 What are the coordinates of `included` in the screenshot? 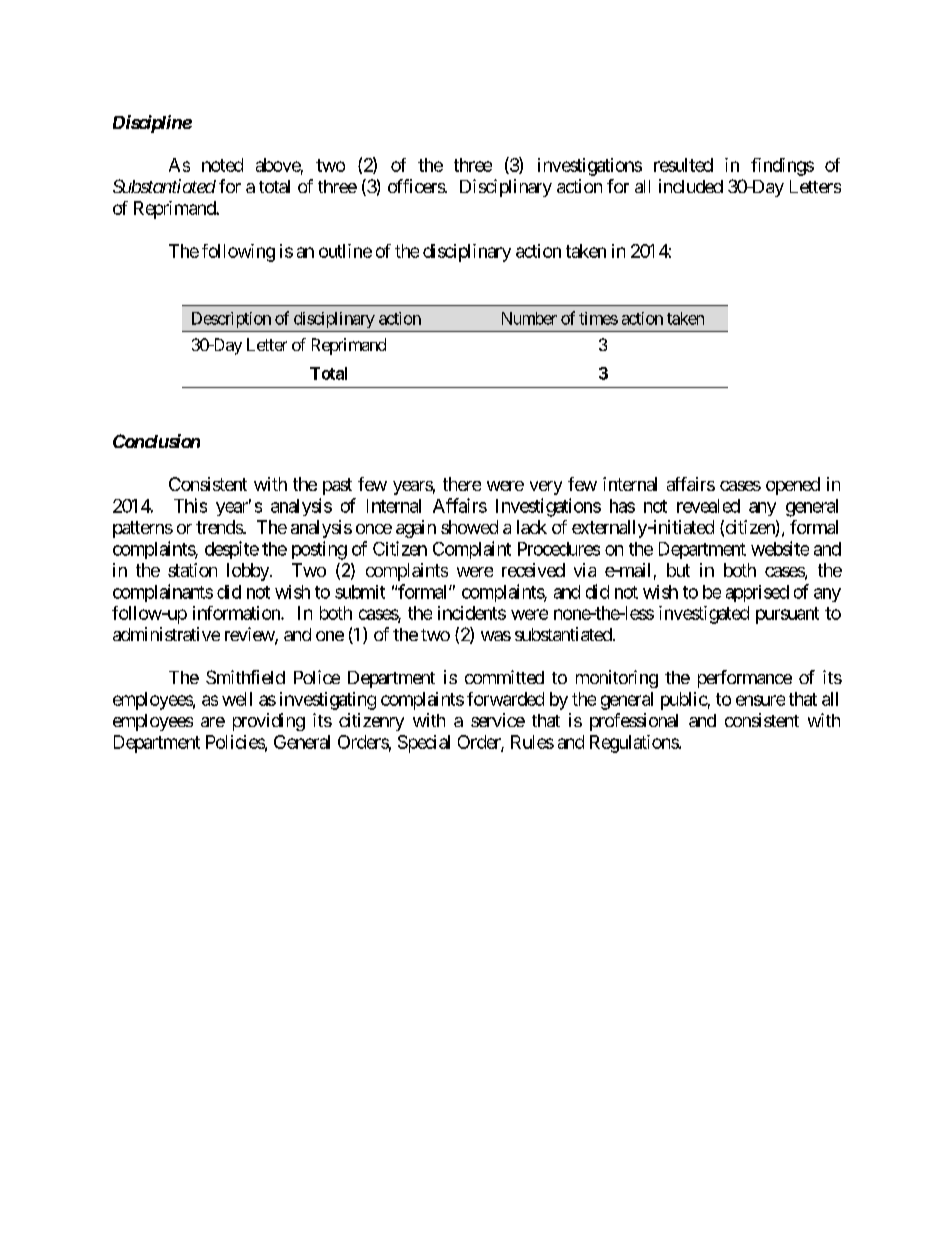 It's located at (691, 186).
